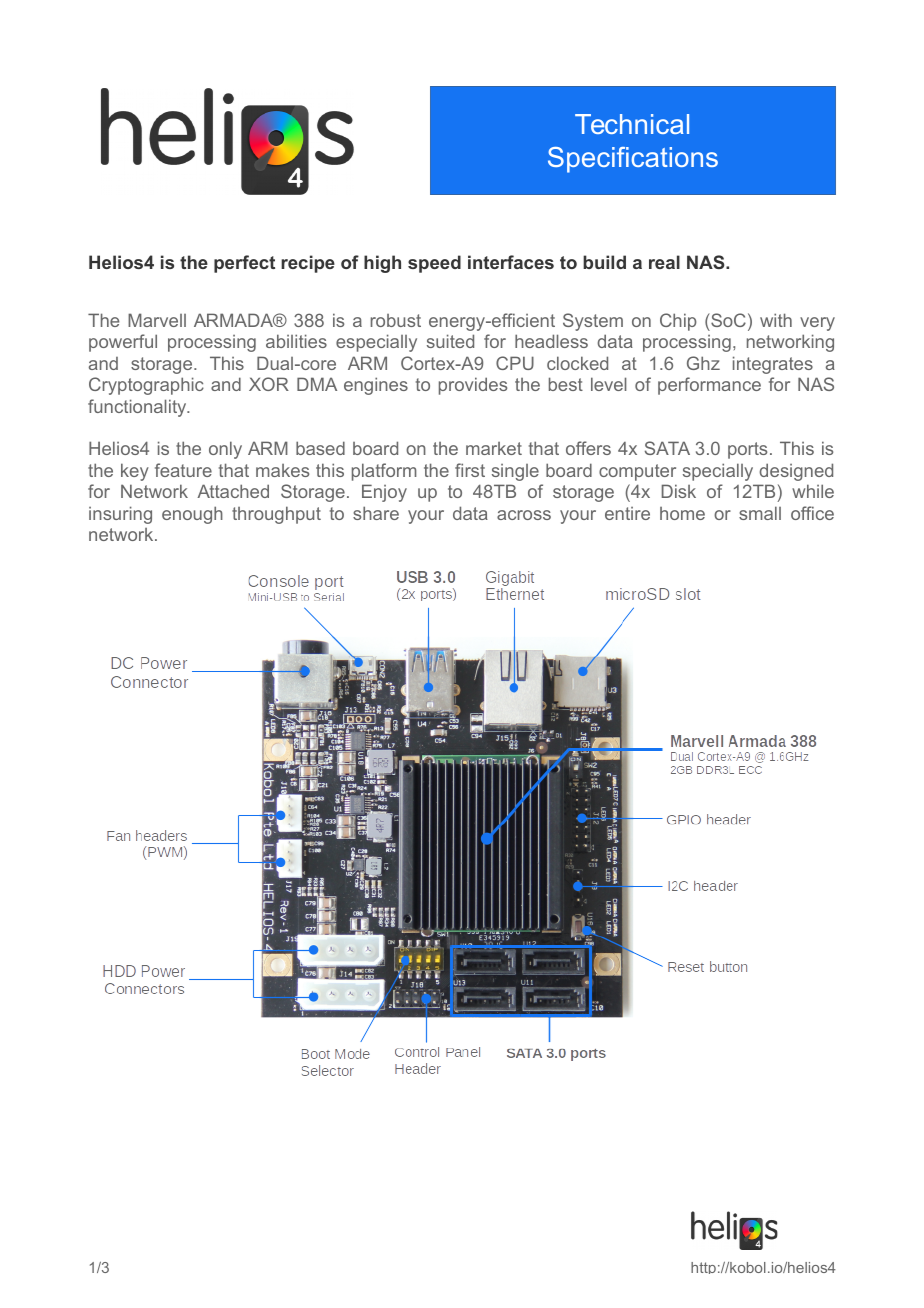 The height and width of the screenshot is (1308, 924). I want to click on Technical, so click(632, 124).
